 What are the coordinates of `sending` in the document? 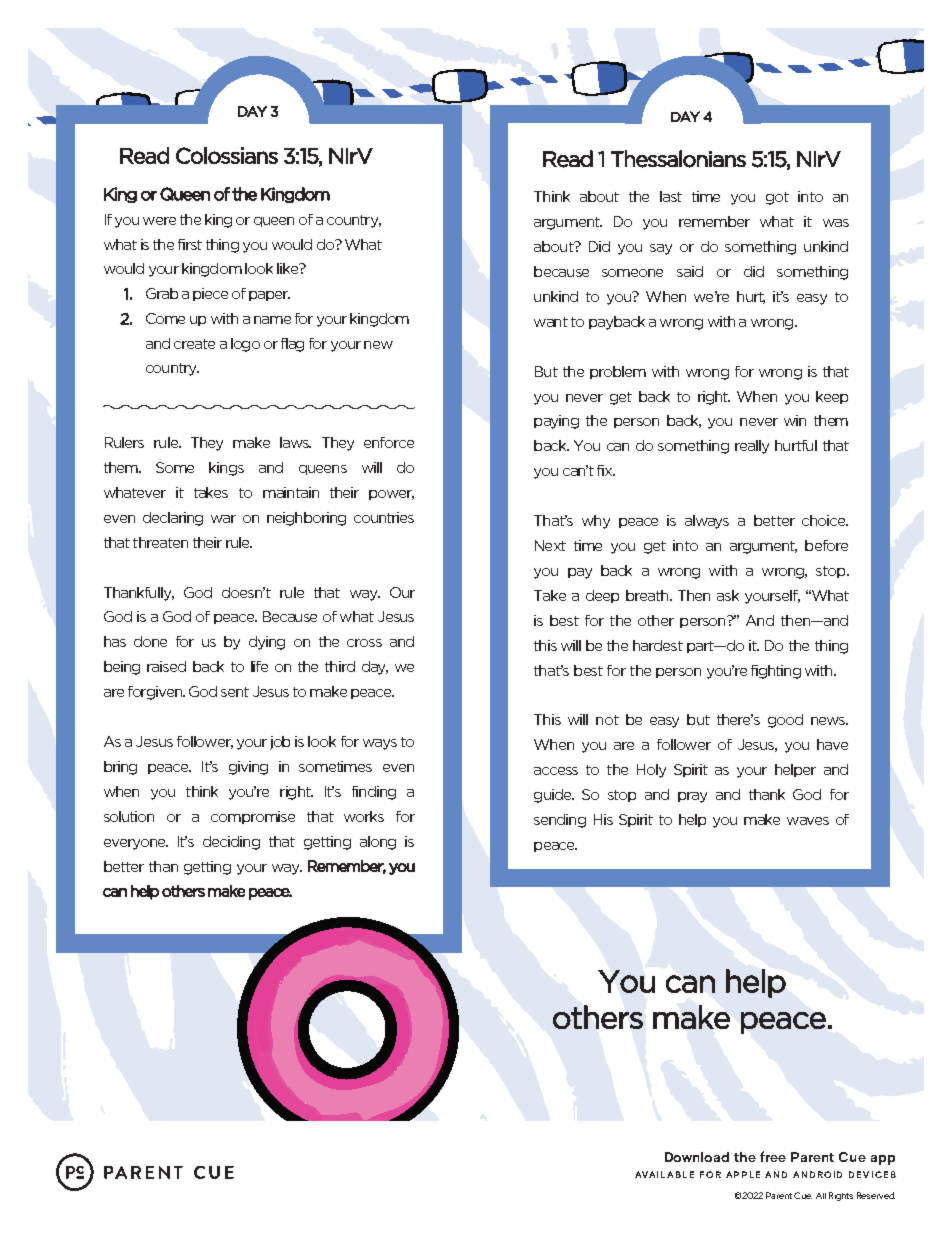 It's located at (560, 821).
